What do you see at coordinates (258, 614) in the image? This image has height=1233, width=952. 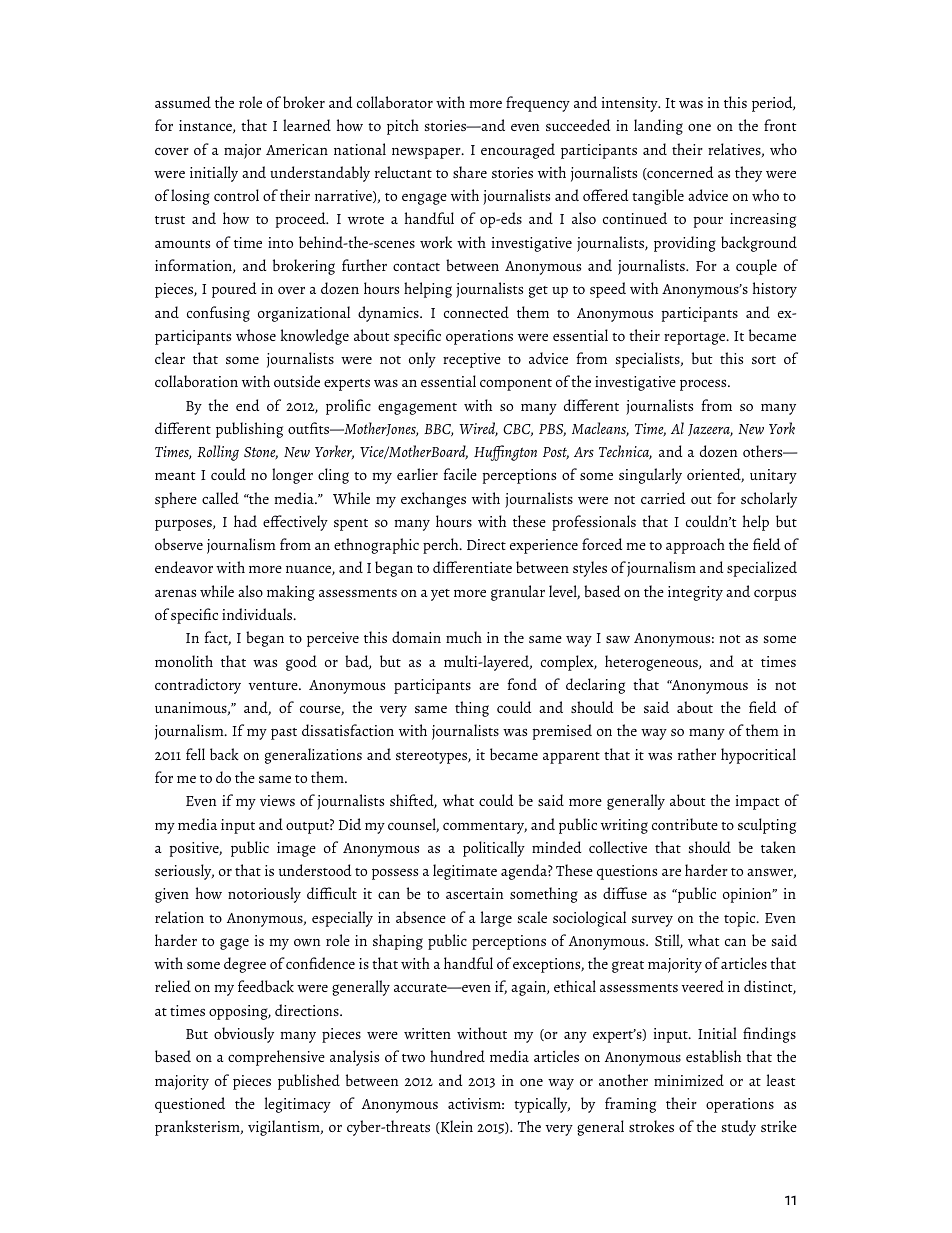 I see `individuals` at bounding box center [258, 614].
